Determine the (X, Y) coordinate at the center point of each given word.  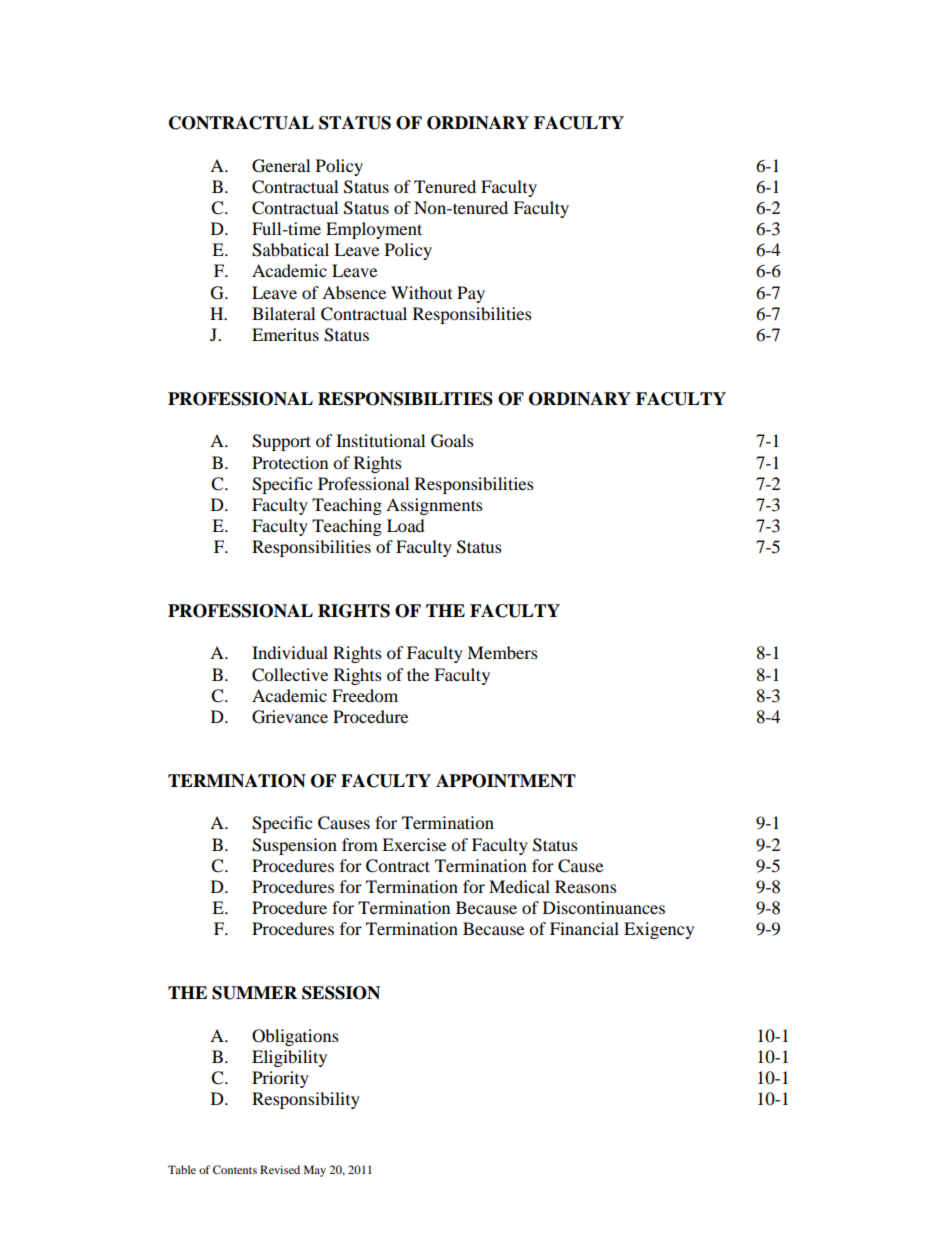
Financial (584, 928)
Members (502, 652)
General (281, 166)
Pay (471, 294)
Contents (235, 1169)
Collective (290, 675)
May (315, 1171)
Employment (374, 230)
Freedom (365, 695)
